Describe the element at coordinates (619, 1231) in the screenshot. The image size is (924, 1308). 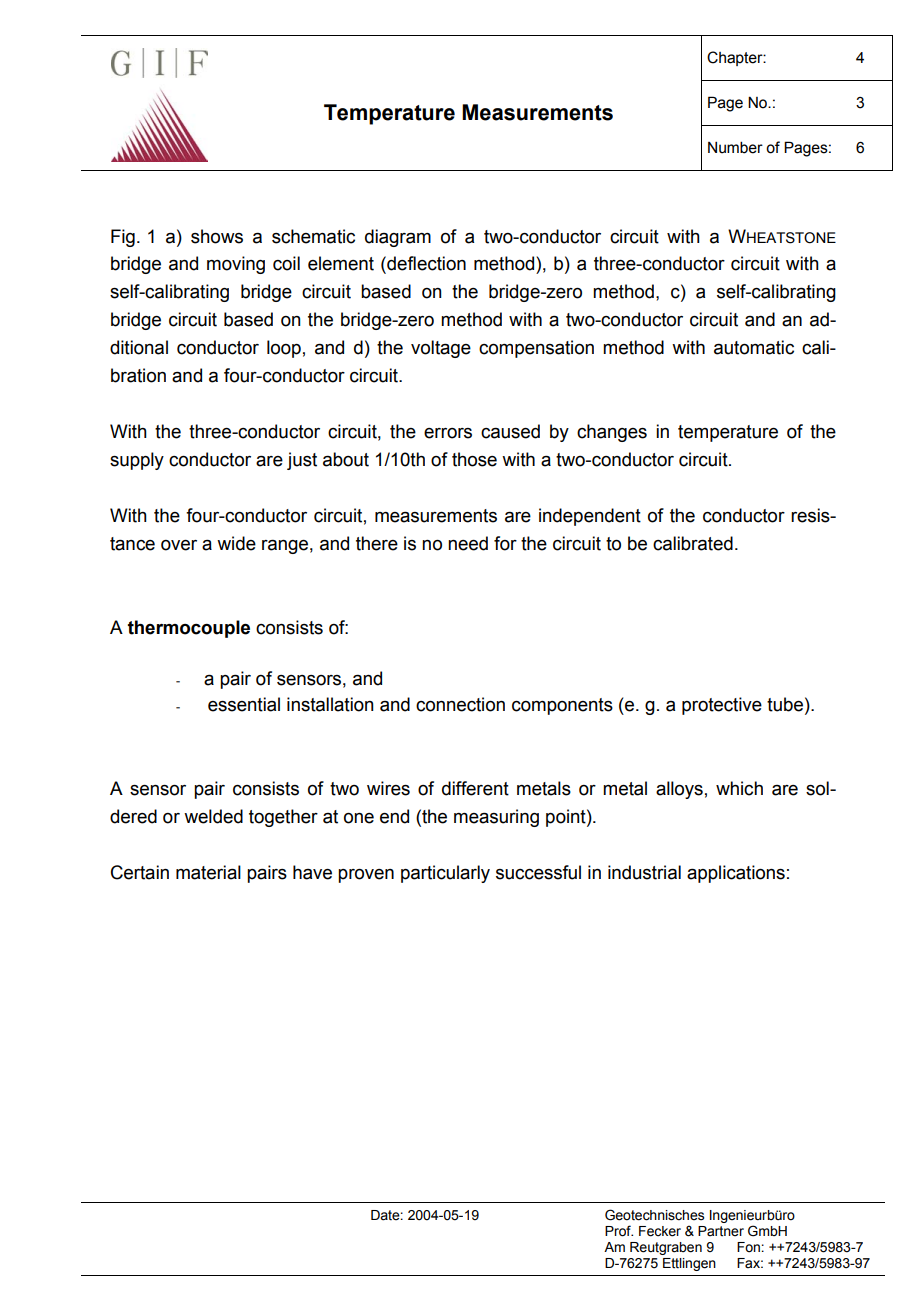
I see `Prof` at that location.
